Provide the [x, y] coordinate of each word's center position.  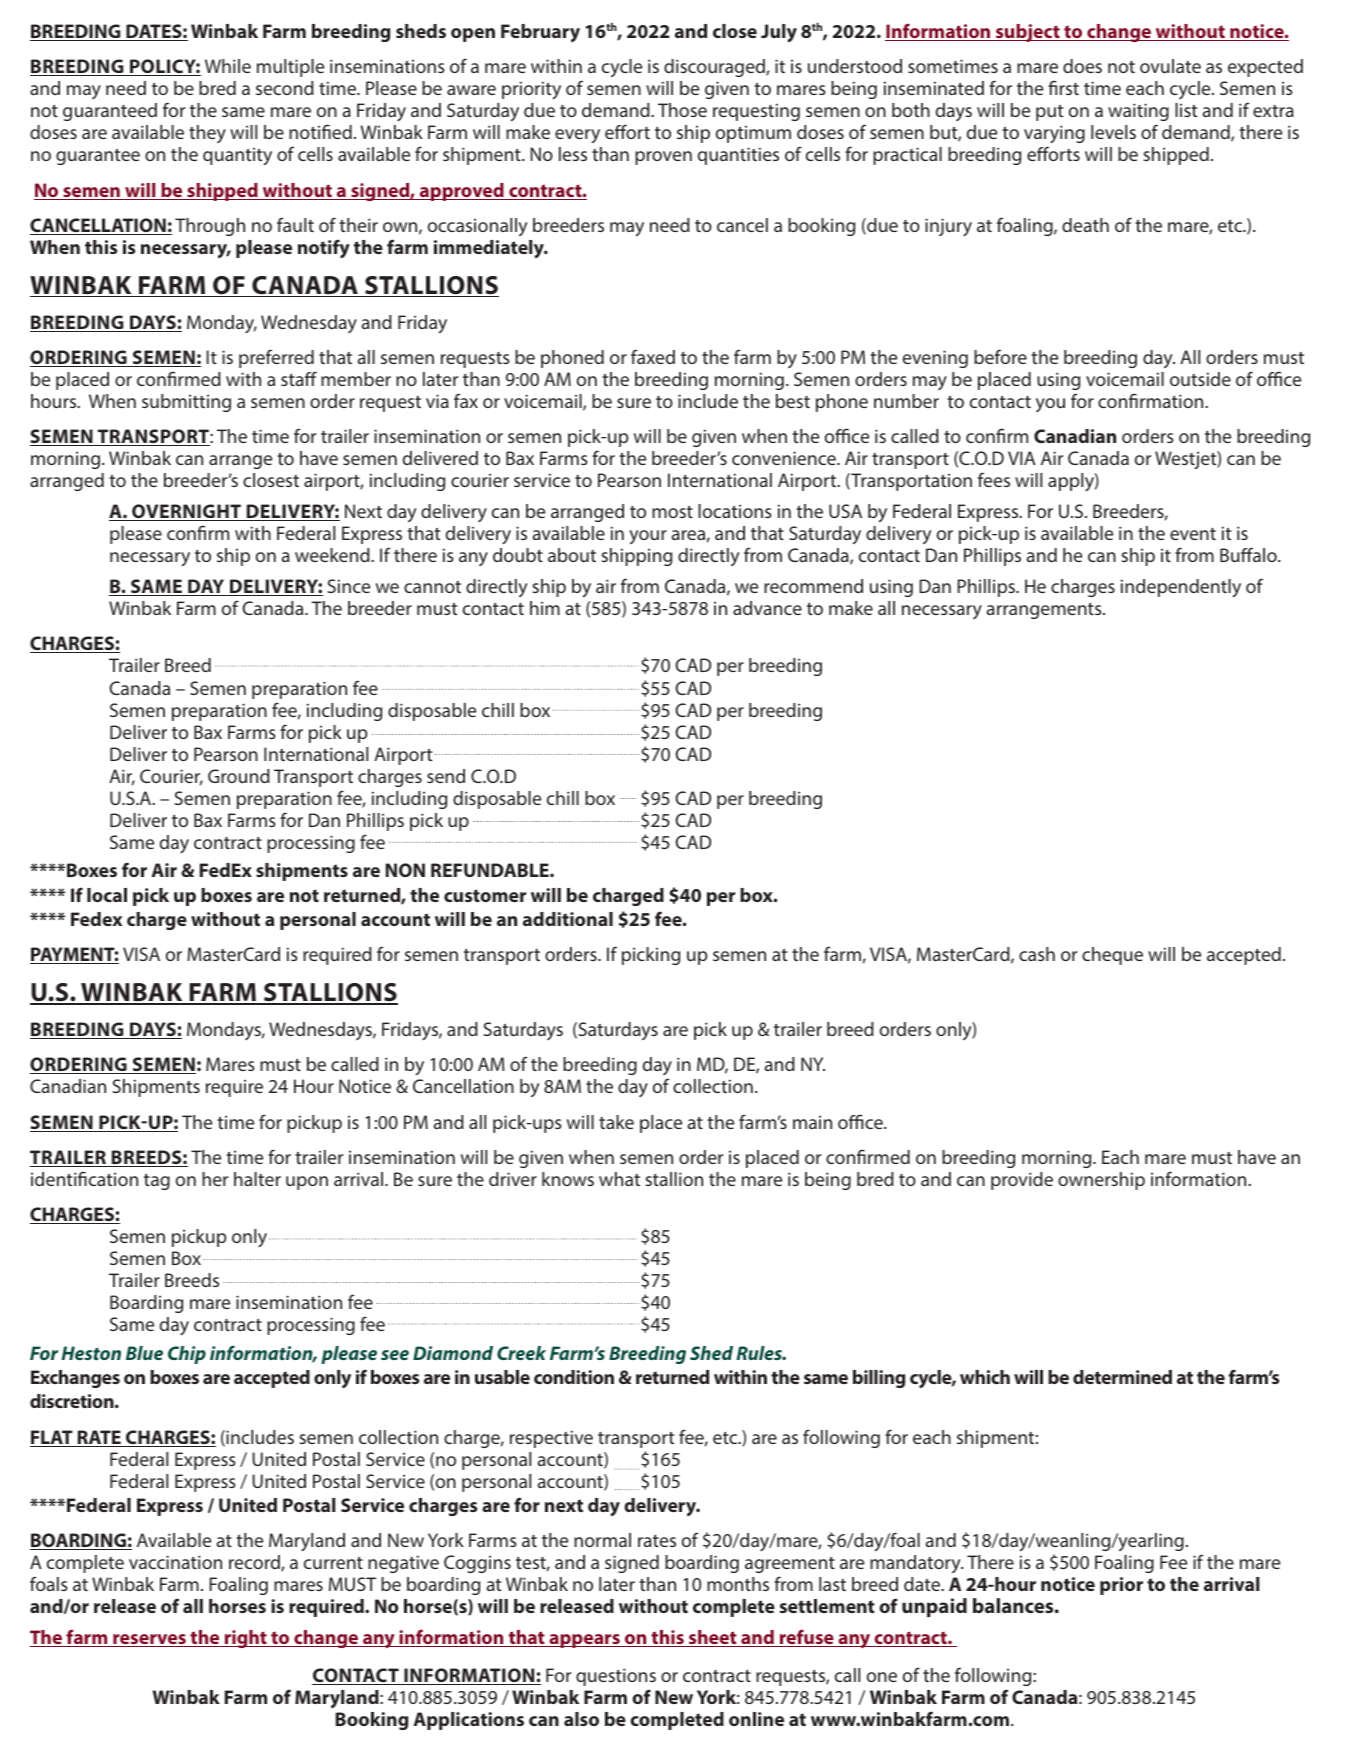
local [107, 895]
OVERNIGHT [187, 512]
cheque [1112, 956]
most [672, 512]
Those [682, 110]
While [228, 66]
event [1193, 534]
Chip [187, 1355]
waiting [1138, 112]
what [619, 1179]
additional [568, 919]
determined [1122, 1377]
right [246, 1639]
